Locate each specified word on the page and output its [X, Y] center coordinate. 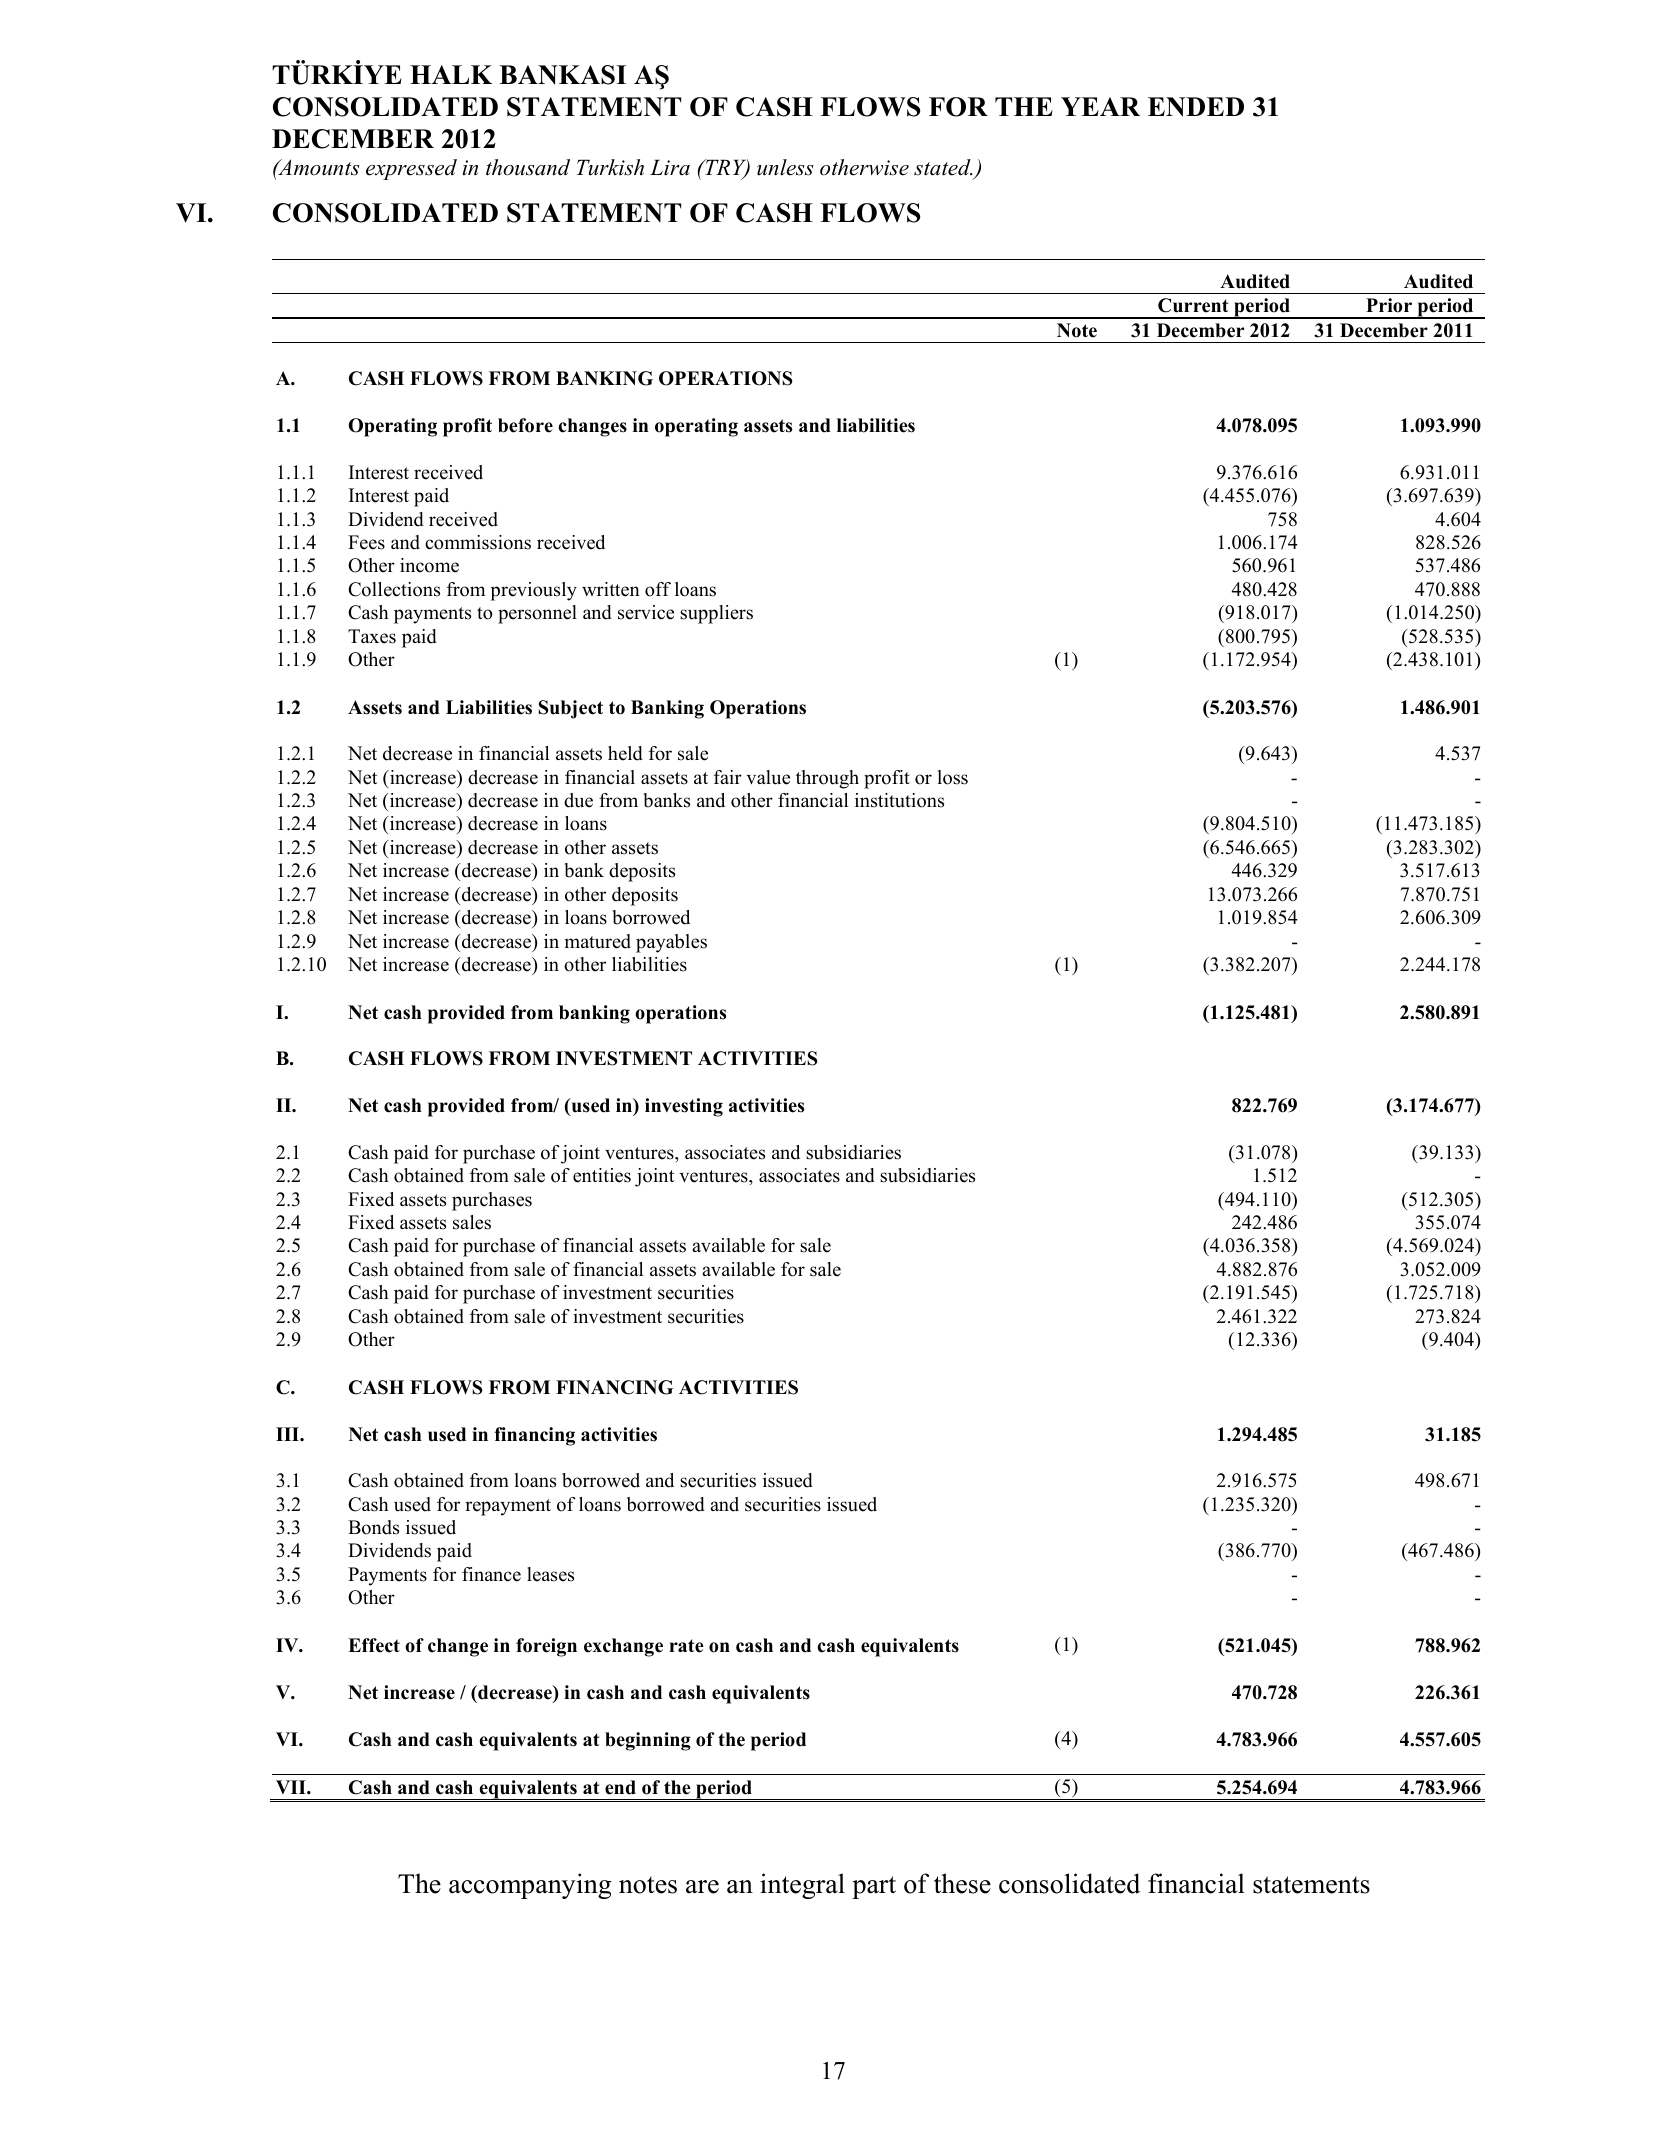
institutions [899, 800]
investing [684, 1107]
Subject [570, 709]
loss [953, 777]
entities [602, 1175]
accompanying [530, 1886]
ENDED [1196, 107]
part [874, 1887]
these [962, 1883]
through [827, 779]
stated [943, 167]
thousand [528, 167]
